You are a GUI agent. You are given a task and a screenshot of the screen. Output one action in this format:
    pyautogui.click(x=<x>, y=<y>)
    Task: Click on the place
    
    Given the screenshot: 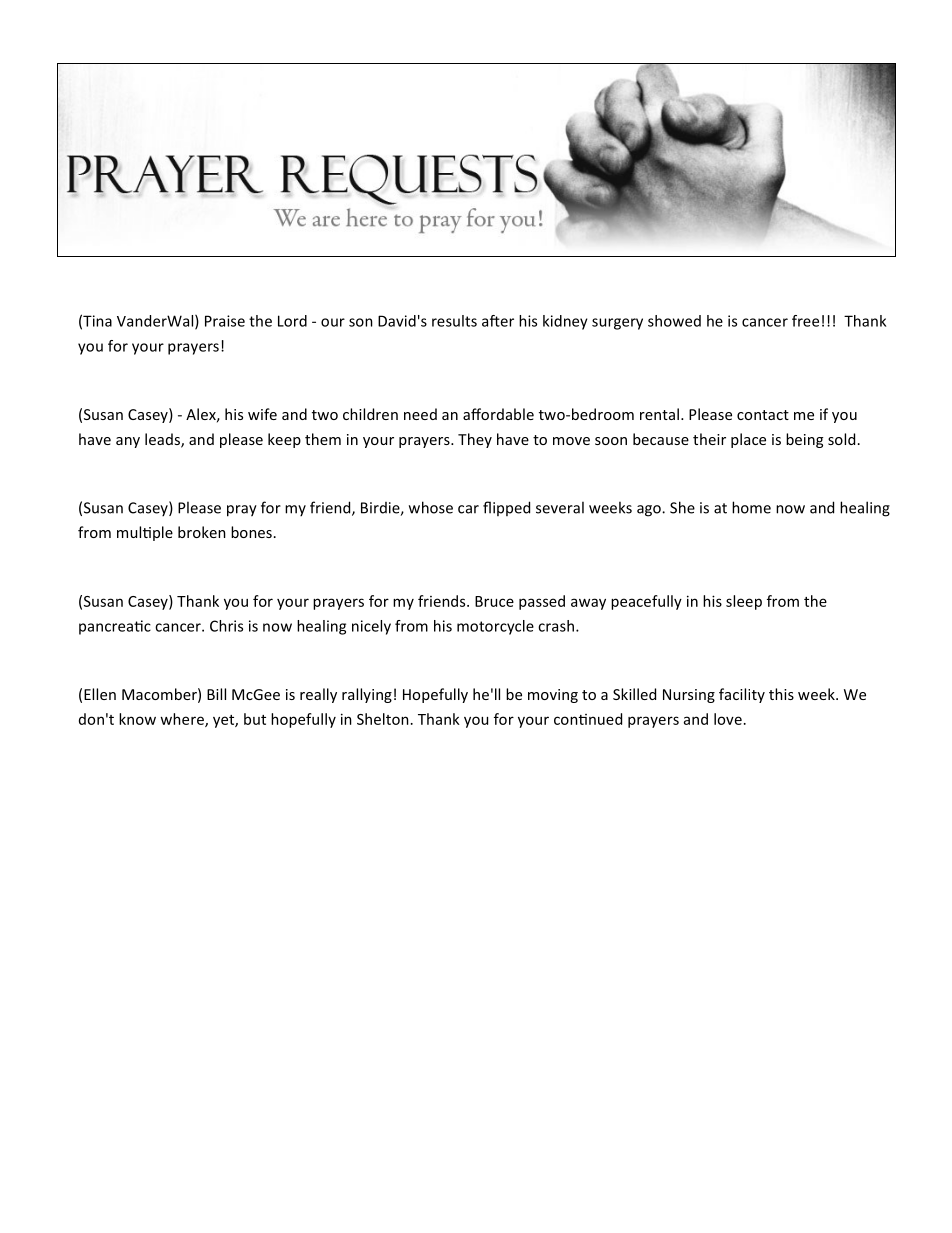 What is the action you would take?
    pyautogui.click(x=748, y=440)
